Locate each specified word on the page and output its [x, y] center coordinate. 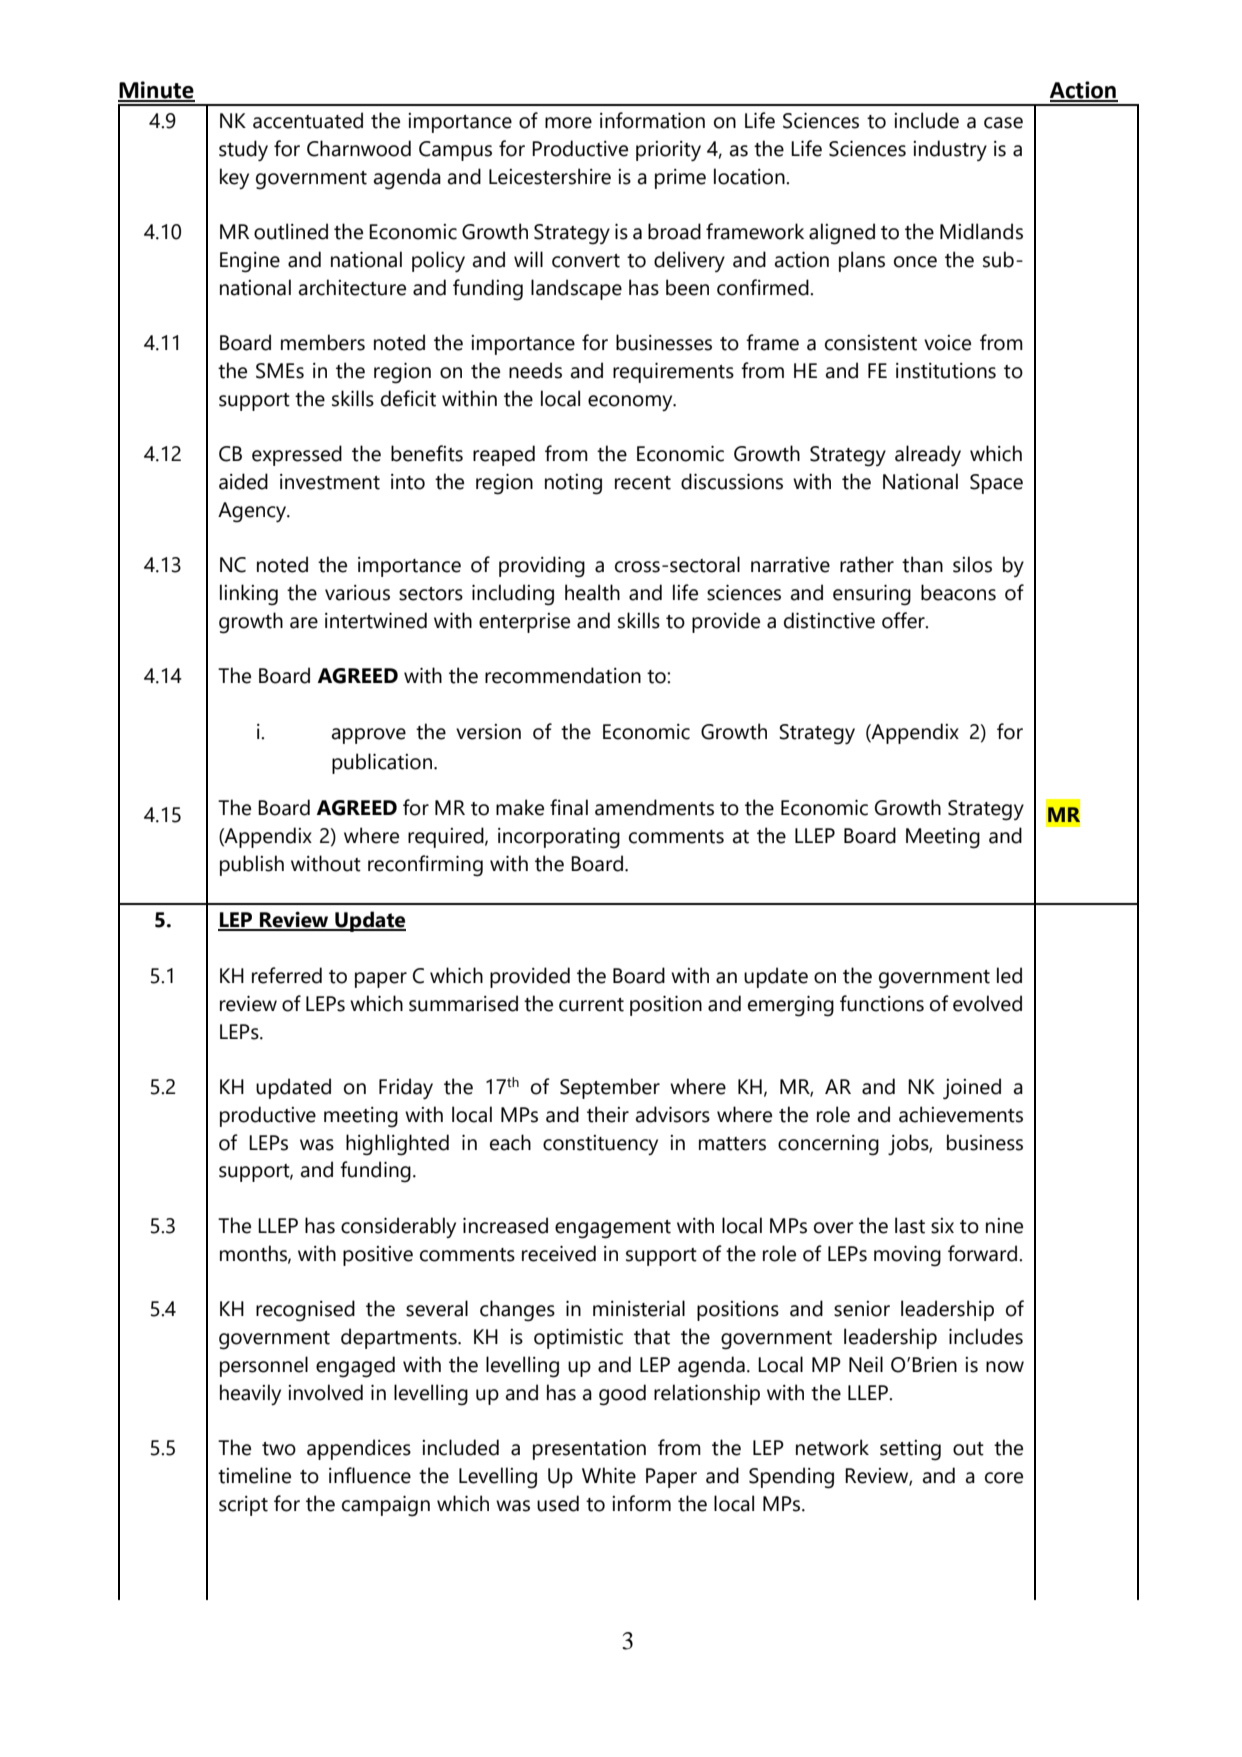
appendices [359, 1449]
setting [910, 1450]
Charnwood [359, 148]
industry [950, 150]
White [609, 1475]
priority [668, 151]
